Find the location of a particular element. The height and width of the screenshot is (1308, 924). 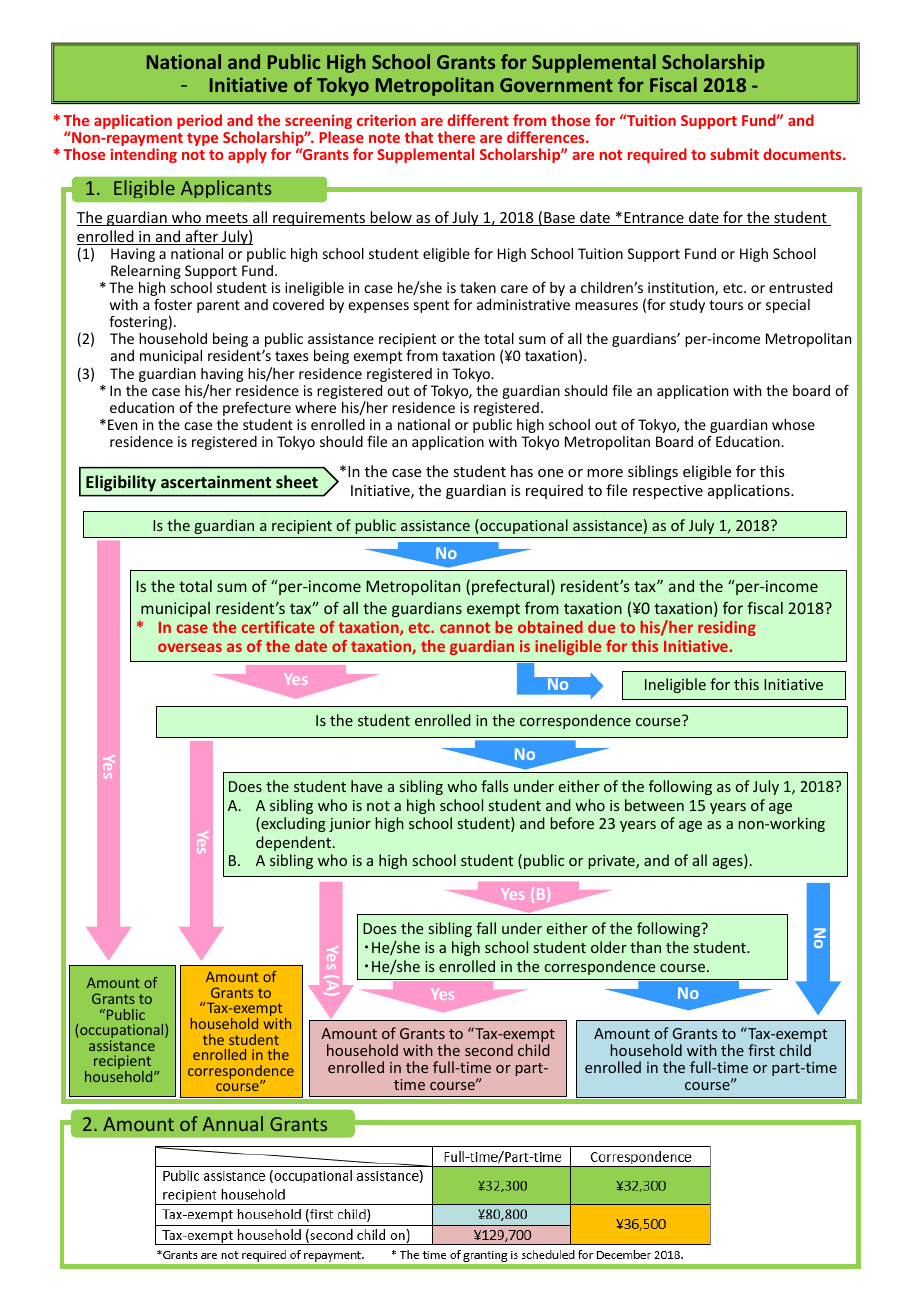

Annual is located at coordinates (233, 1123).
